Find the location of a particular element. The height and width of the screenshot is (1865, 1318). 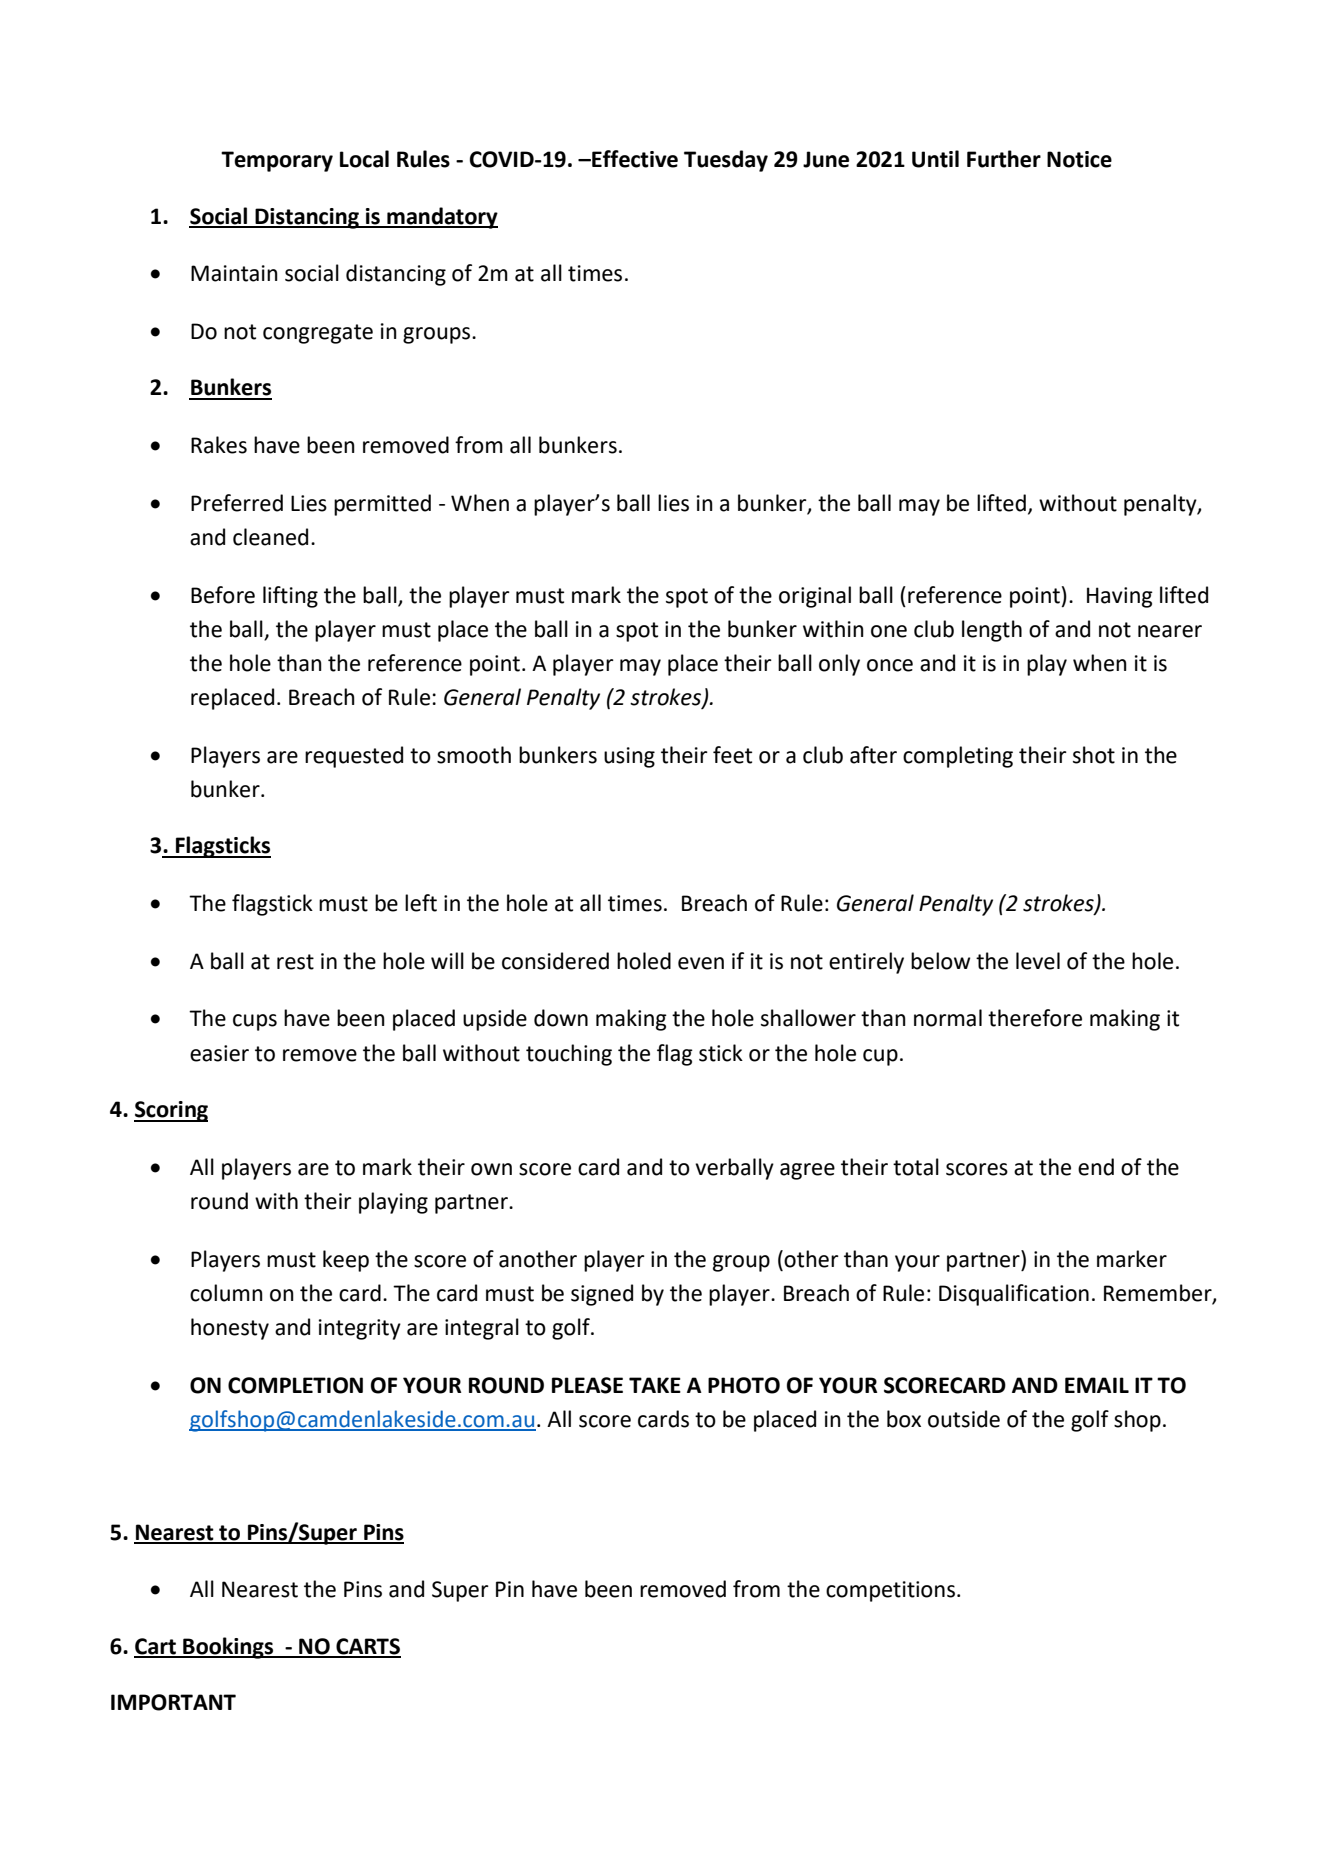

Temporary is located at coordinates (277, 161).
